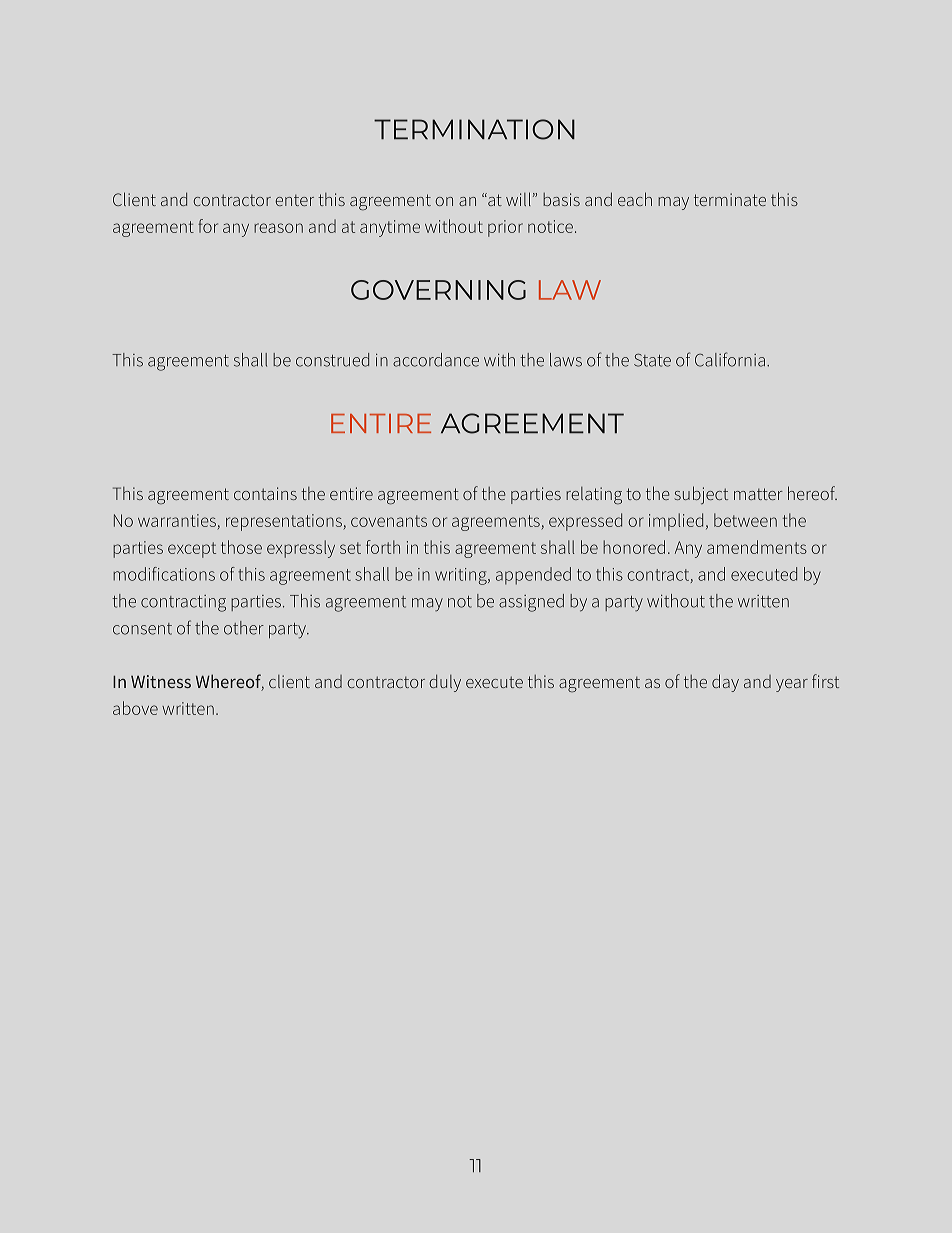 This screenshot has height=1233, width=952. What do you see at coordinates (436, 360) in the screenshot?
I see `accordance` at bounding box center [436, 360].
